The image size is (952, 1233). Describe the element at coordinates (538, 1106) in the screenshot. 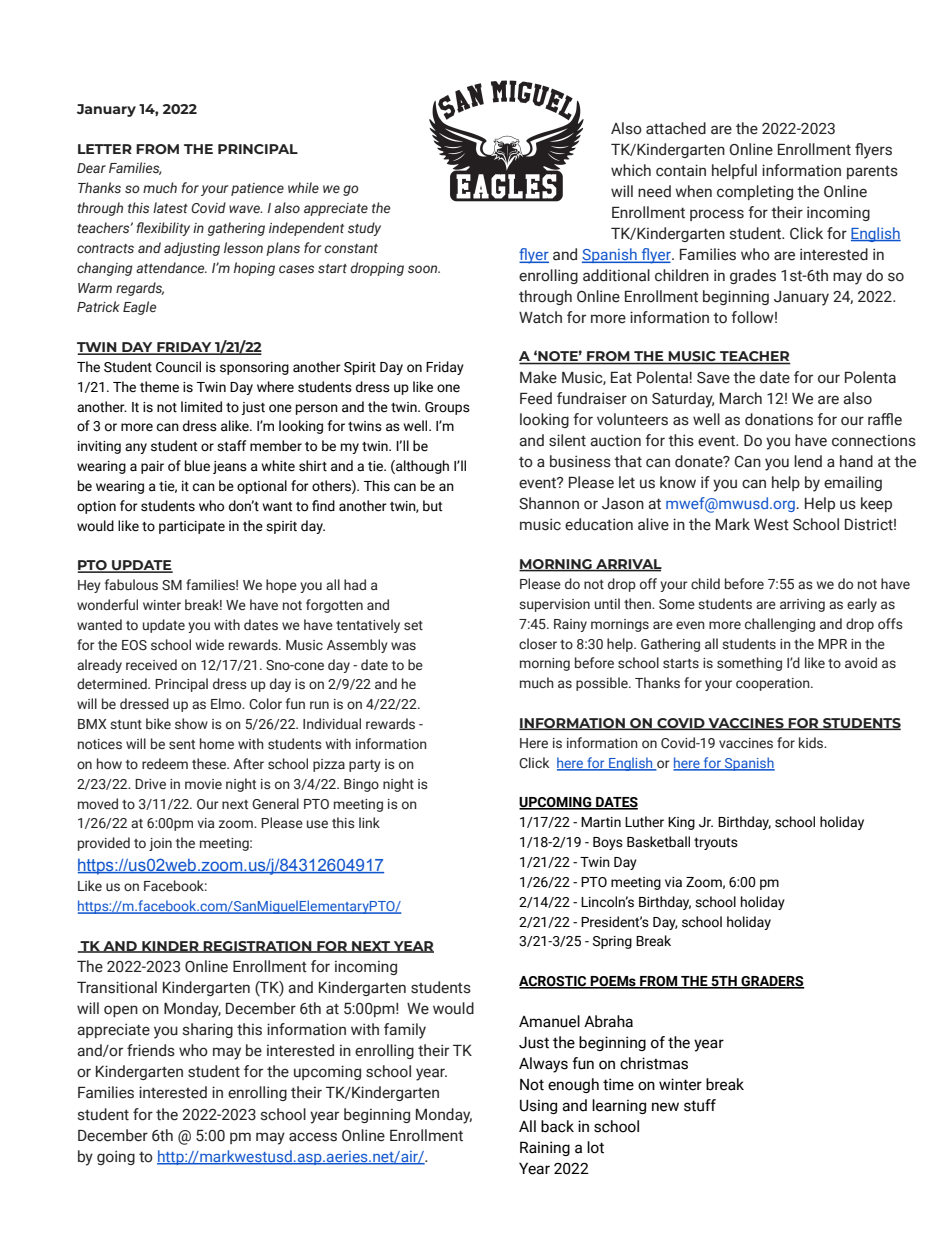

I see `Using` at that location.
